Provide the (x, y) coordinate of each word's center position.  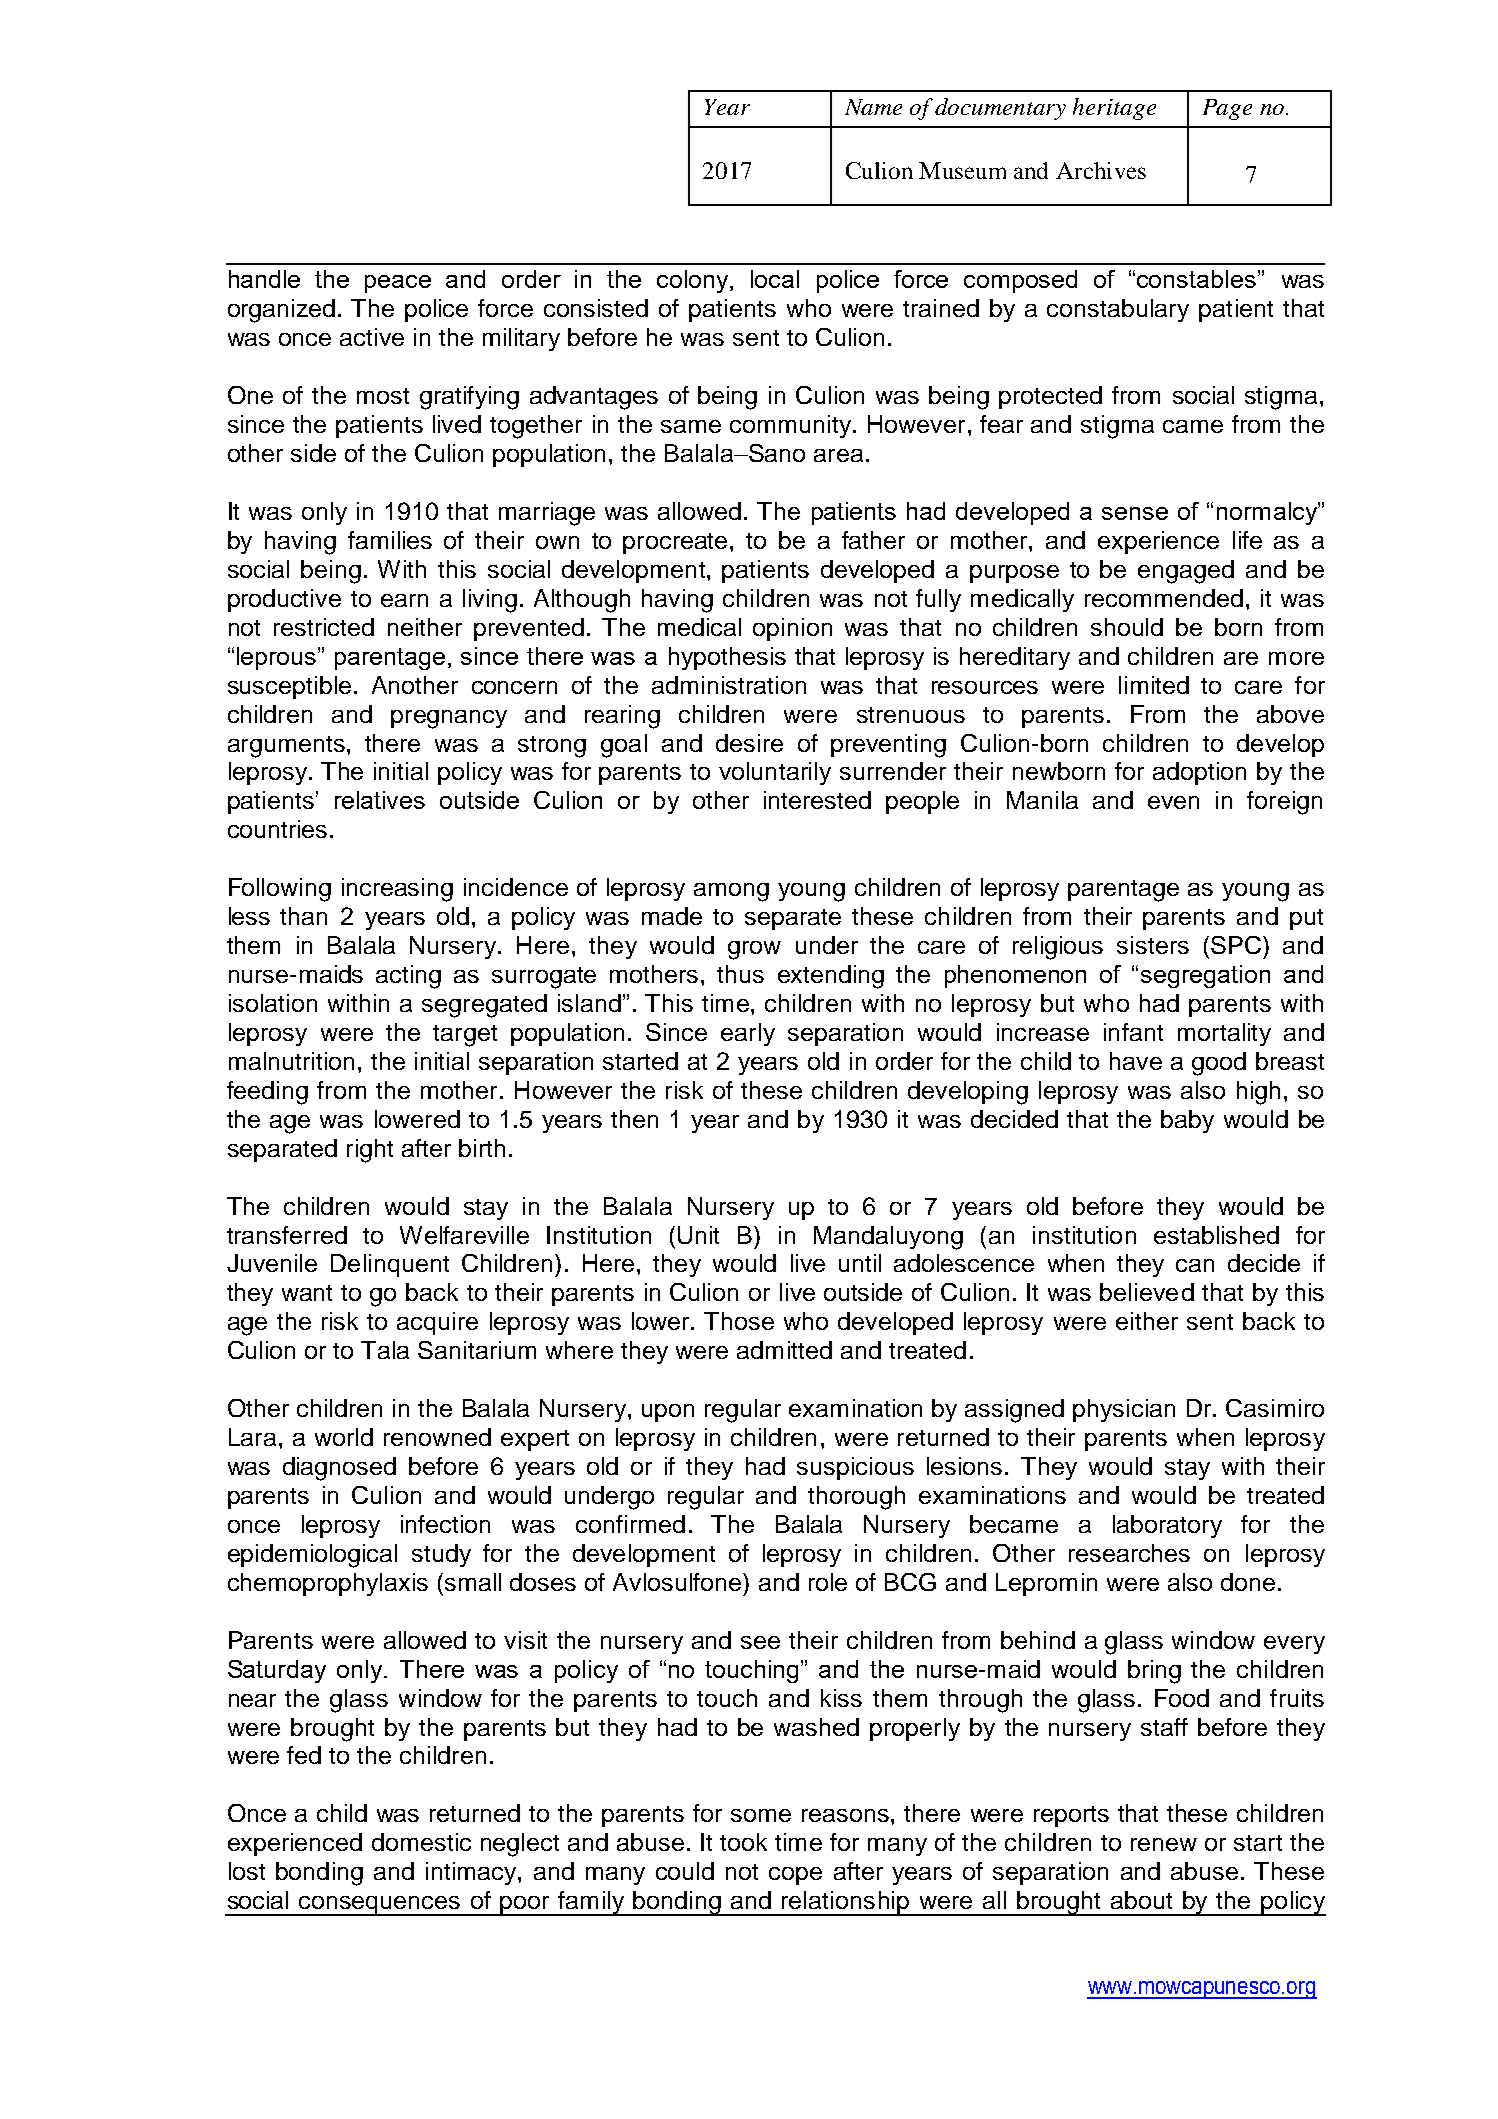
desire (749, 743)
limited (1154, 685)
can (1195, 1265)
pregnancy (449, 719)
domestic (421, 1842)
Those (739, 1321)
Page (1227, 109)
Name (873, 107)
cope (795, 1876)
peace (398, 284)
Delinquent (390, 1265)
